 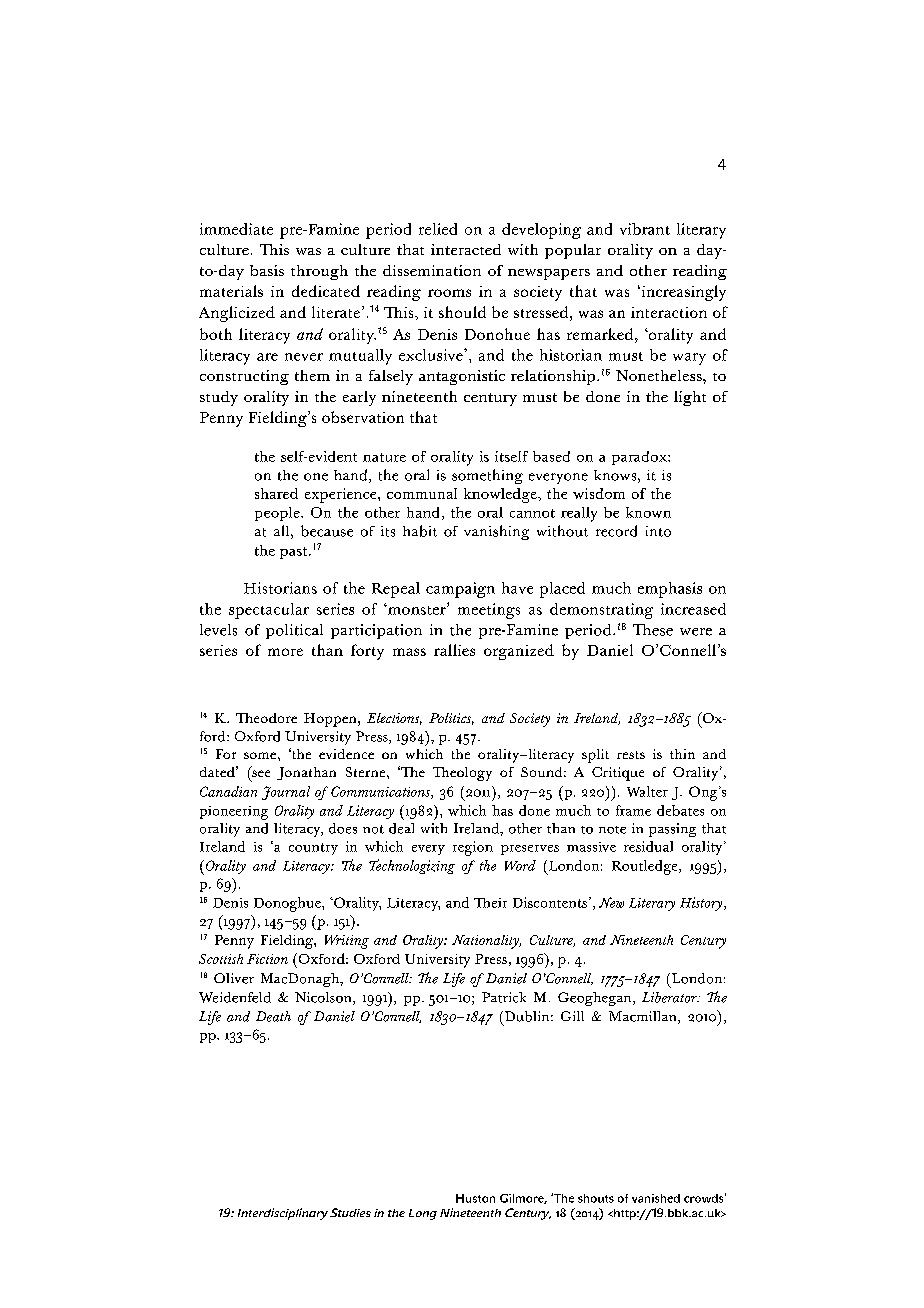 I want to click on rests, so click(x=631, y=755).
